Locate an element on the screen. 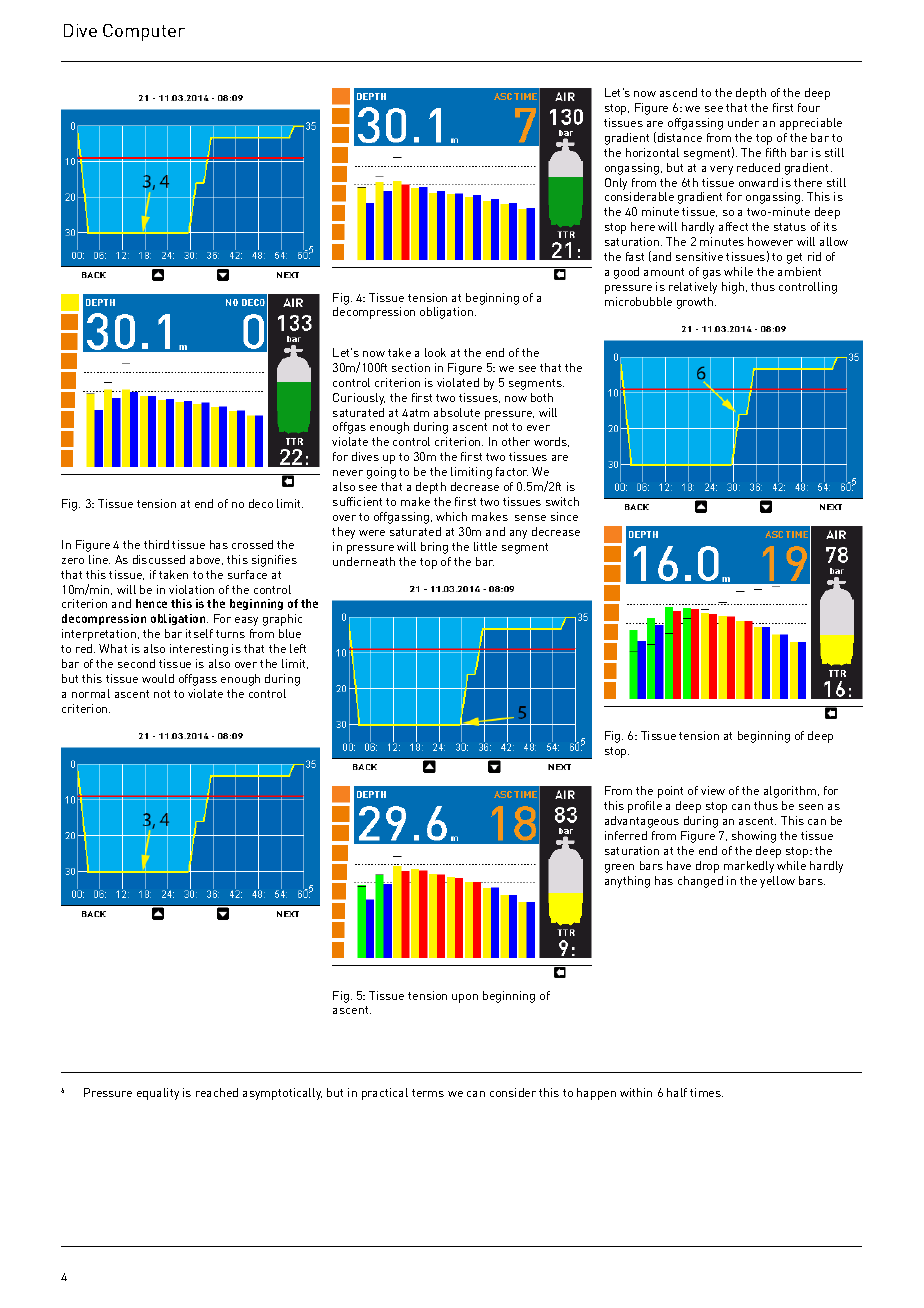 The width and height of the screenshot is (924, 1308). markedly is located at coordinates (749, 867).
